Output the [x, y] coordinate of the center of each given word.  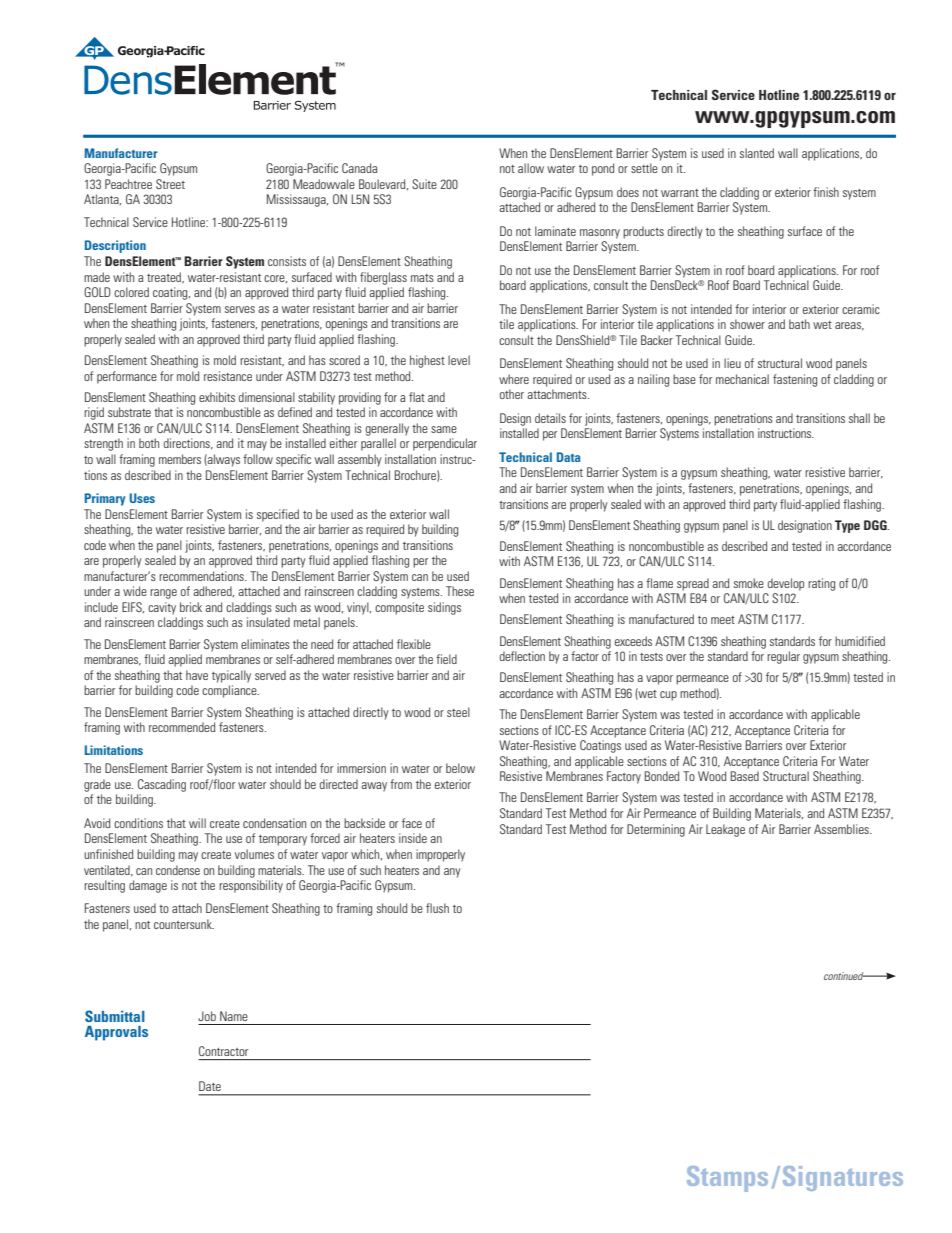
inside [413, 838]
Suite [424, 184]
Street [170, 184]
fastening [795, 380]
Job [207, 1016]
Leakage [725, 830]
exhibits [217, 397]
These [460, 591]
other [512, 394]
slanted [757, 153]
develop [786, 584]
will [197, 823]
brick [191, 607]
